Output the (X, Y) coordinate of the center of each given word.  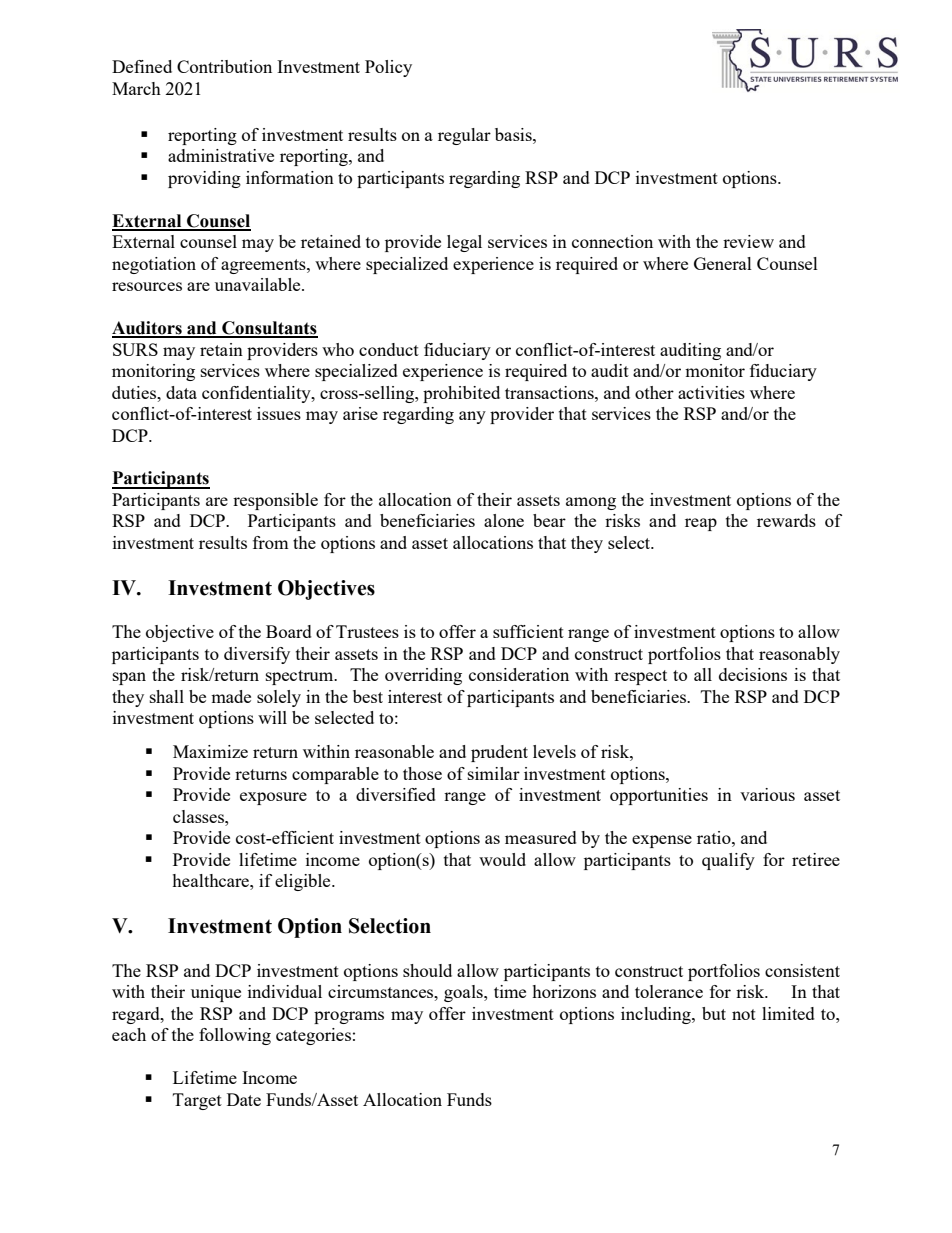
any (472, 417)
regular (464, 136)
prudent (499, 753)
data (181, 392)
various (767, 794)
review (748, 241)
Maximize (210, 751)
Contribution (224, 66)
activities (711, 392)
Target (197, 1101)
